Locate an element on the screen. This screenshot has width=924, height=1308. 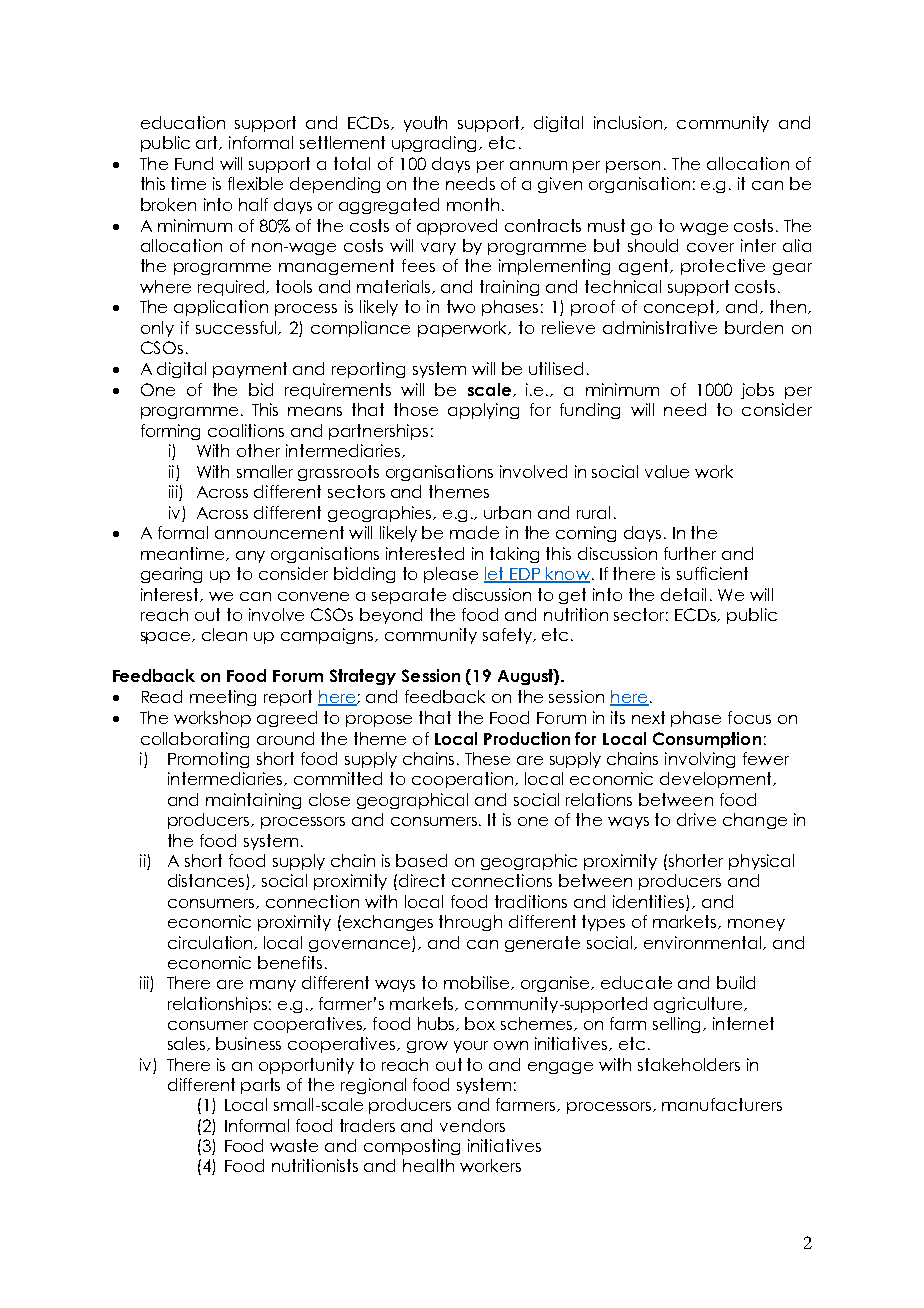
flexible is located at coordinates (255, 183).
